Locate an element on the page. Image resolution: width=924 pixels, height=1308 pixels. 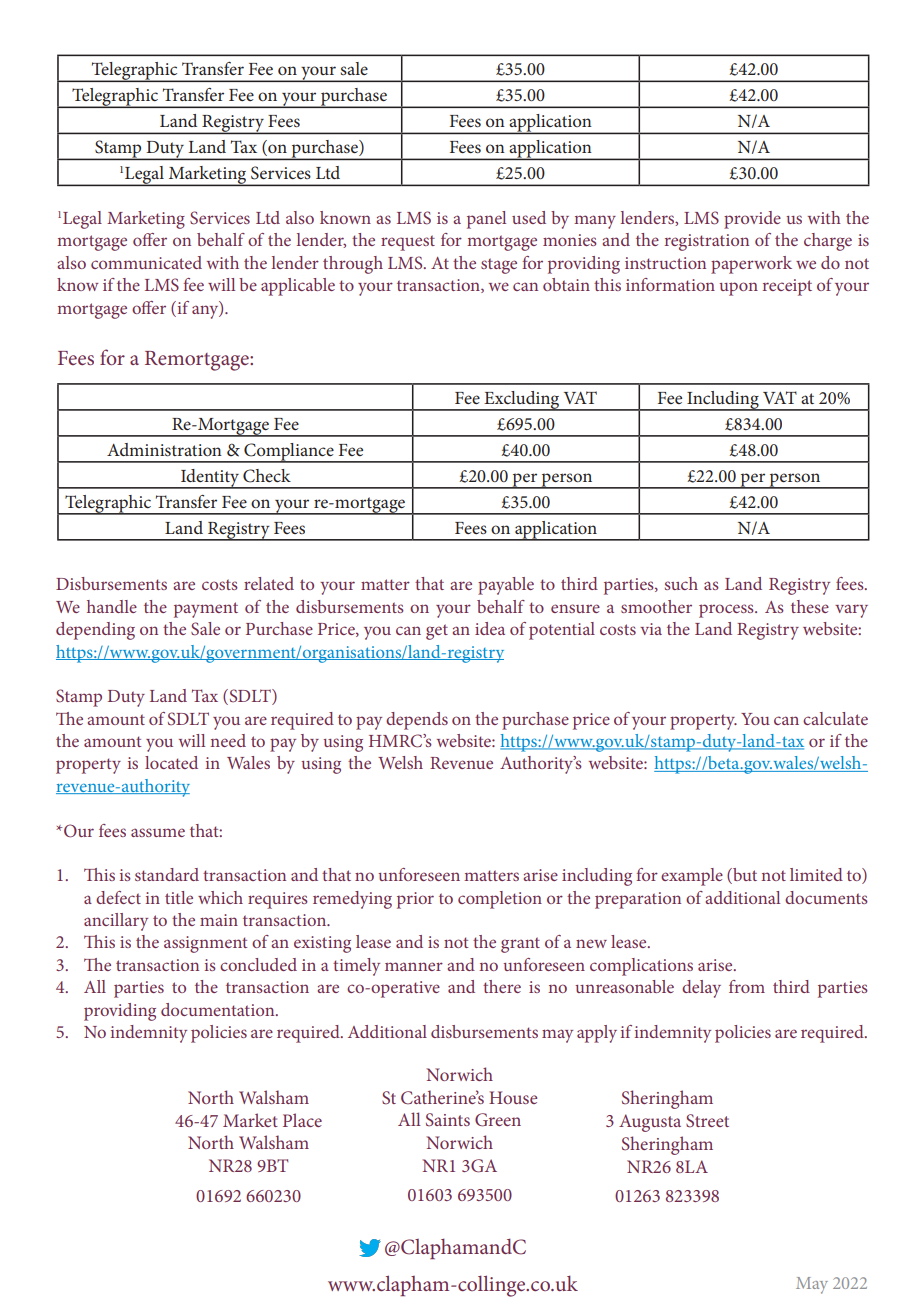
Place is located at coordinates (302, 1120).
